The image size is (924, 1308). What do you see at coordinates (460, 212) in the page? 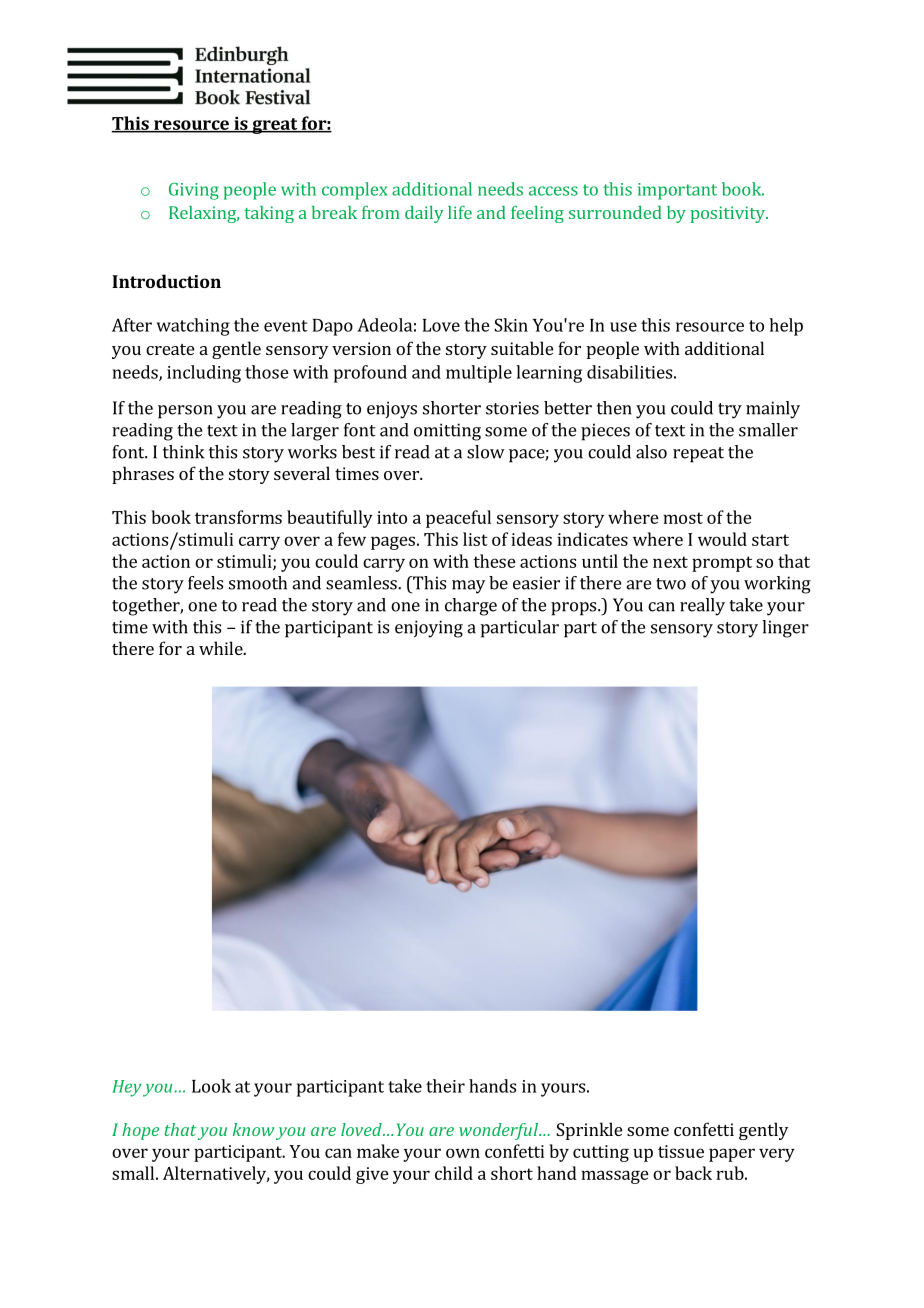
I see `life` at bounding box center [460, 212].
